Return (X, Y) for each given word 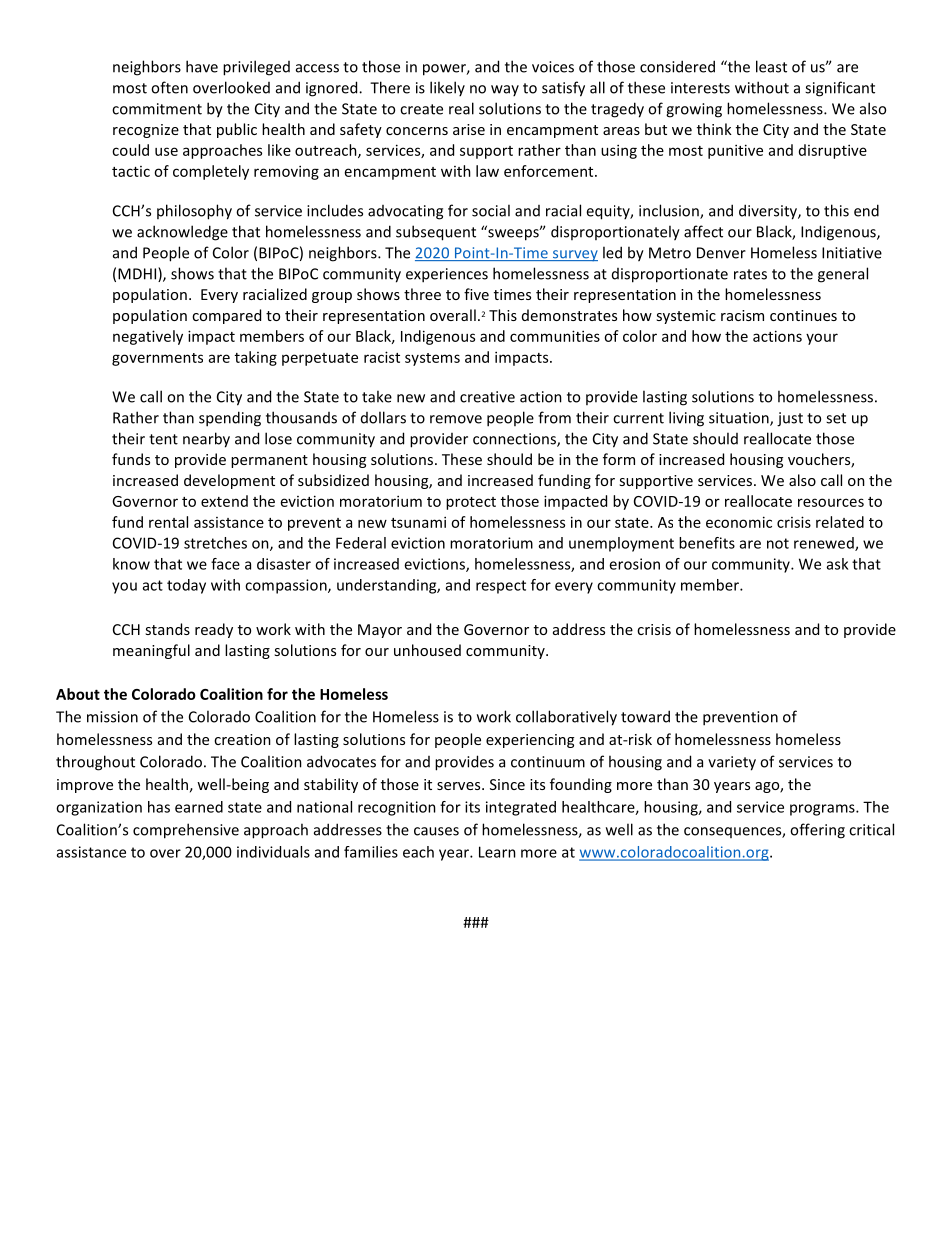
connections (515, 440)
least (771, 66)
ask (837, 564)
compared (226, 316)
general (843, 275)
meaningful (151, 651)
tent (163, 439)
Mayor (380, 631)
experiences (447, 275)
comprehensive (186, 831)
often (169, 87)
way (505, 90)
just (790, 419)
